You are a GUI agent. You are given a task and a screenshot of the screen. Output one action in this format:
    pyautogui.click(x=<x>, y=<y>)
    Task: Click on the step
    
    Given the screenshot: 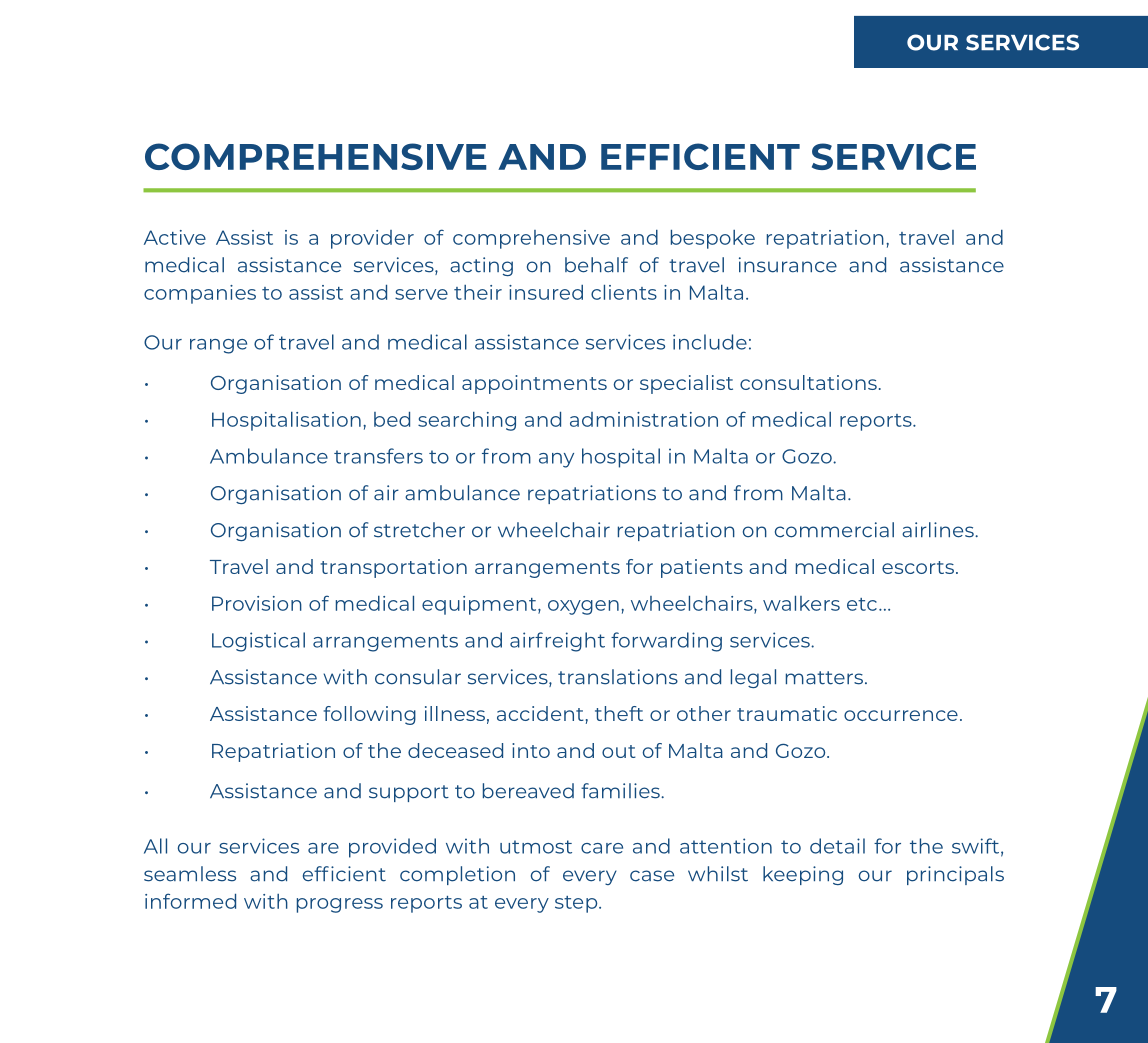 What is the action you would take?
    pyautogui.click(x=577, y=904)
